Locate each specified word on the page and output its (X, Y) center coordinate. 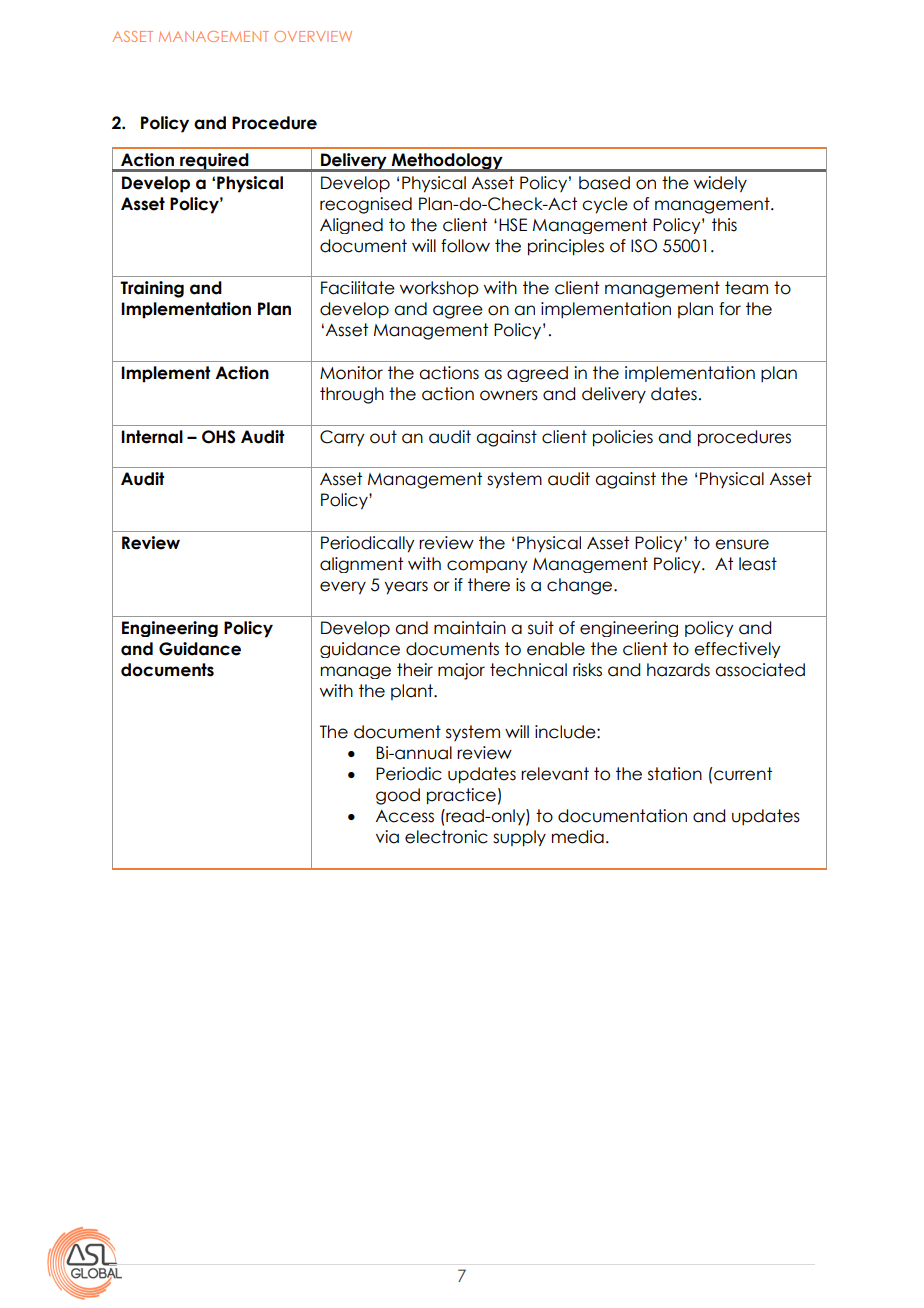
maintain (470, 628)
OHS (218, 437)
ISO (644, 246)
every (343, 588)
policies (623, 438)
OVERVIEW (313, 36)
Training (152, 289)
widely (720, 184)
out (383, 437)
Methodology (447, 162)
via (387, 837)
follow (465, 246)
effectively (737, 650)
